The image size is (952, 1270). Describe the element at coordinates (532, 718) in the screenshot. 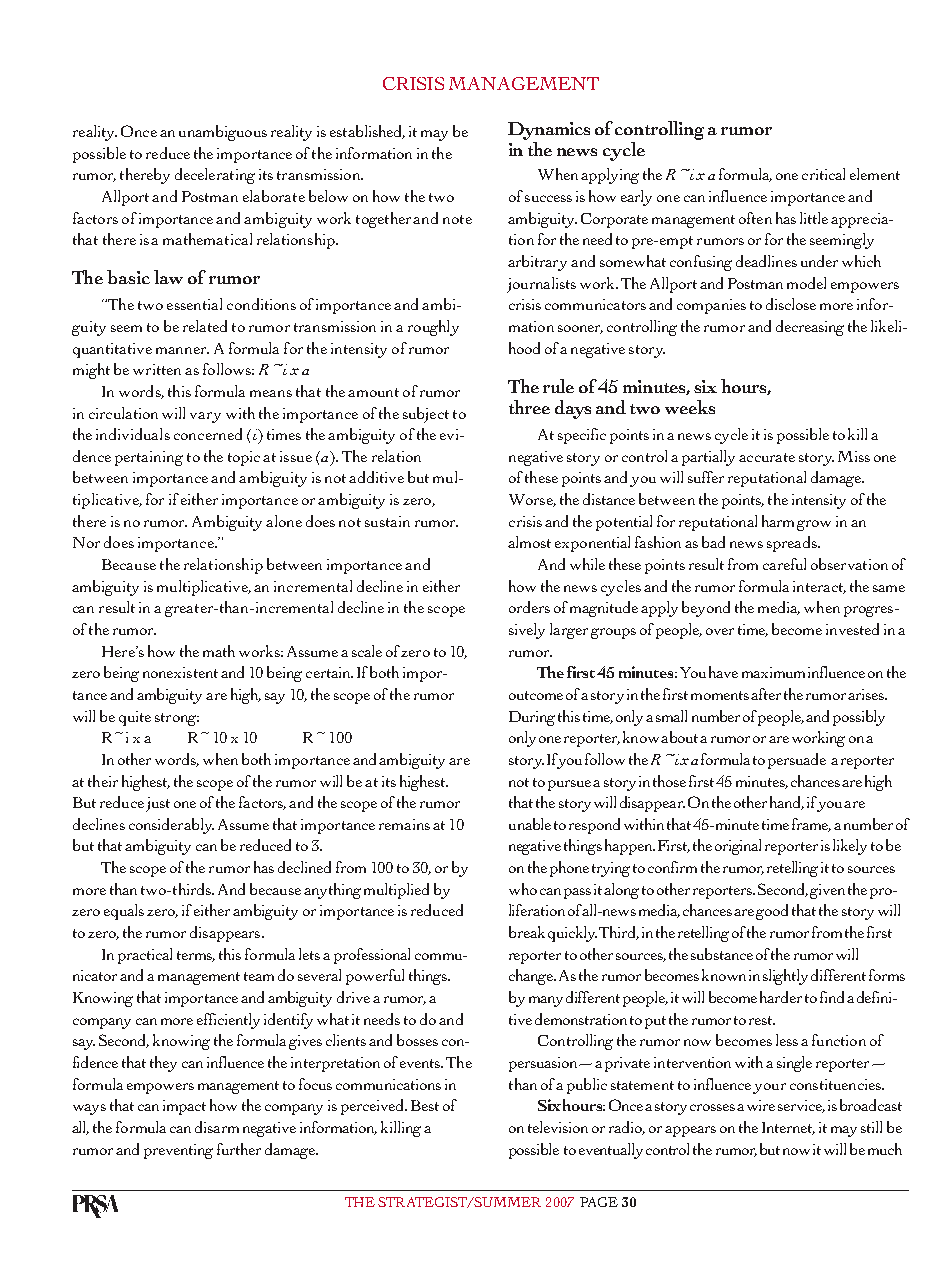

I see `During` at that location.
